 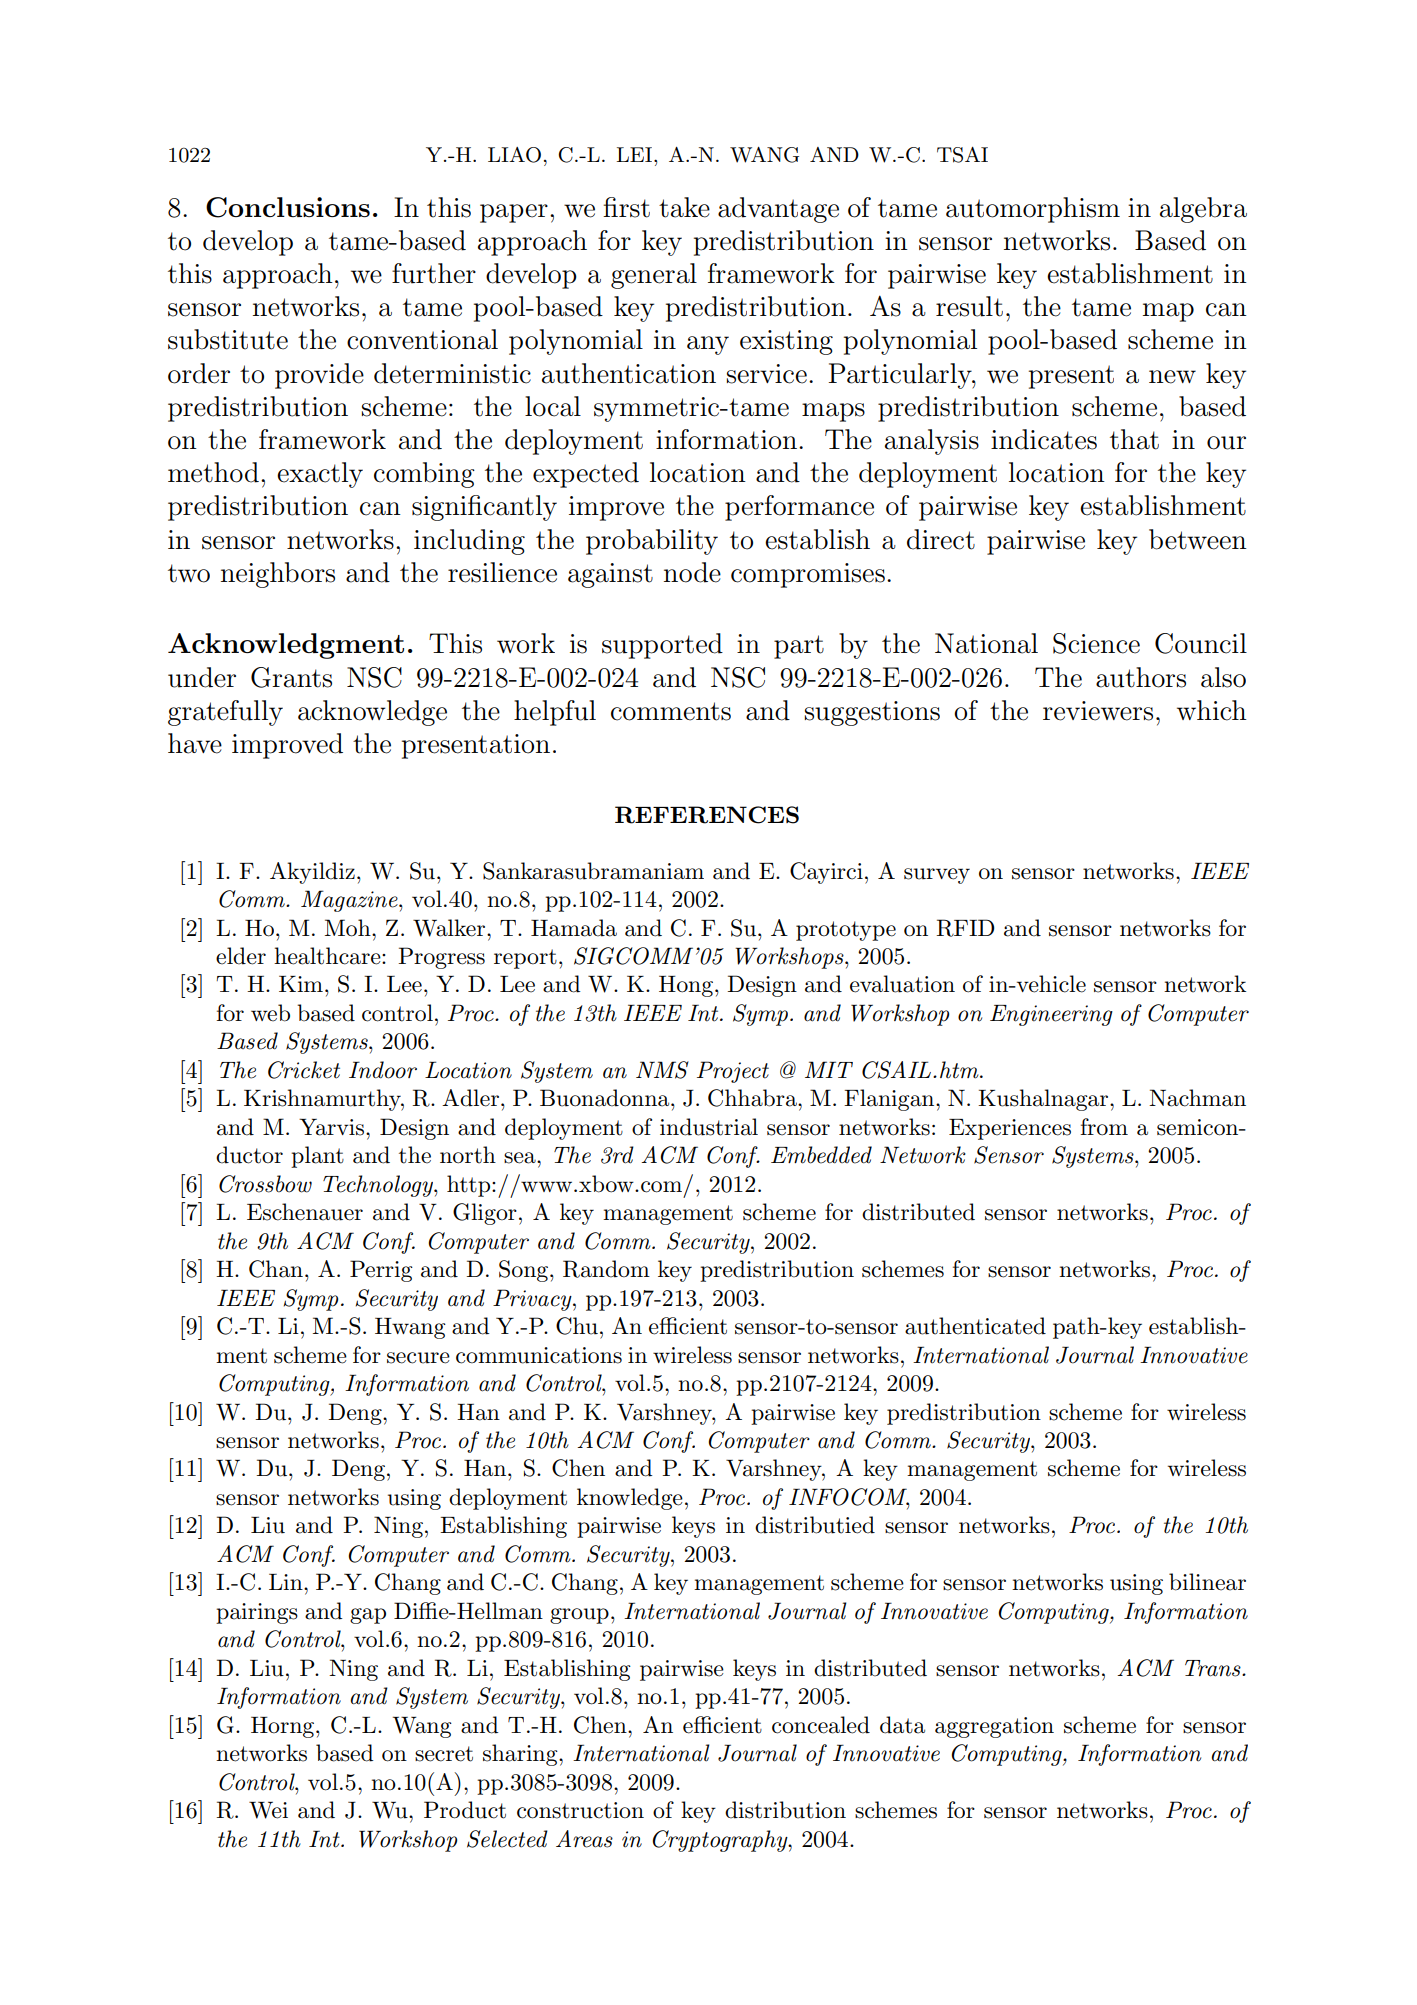 I want to click on automorphism, so click(x=1033, y=210).
